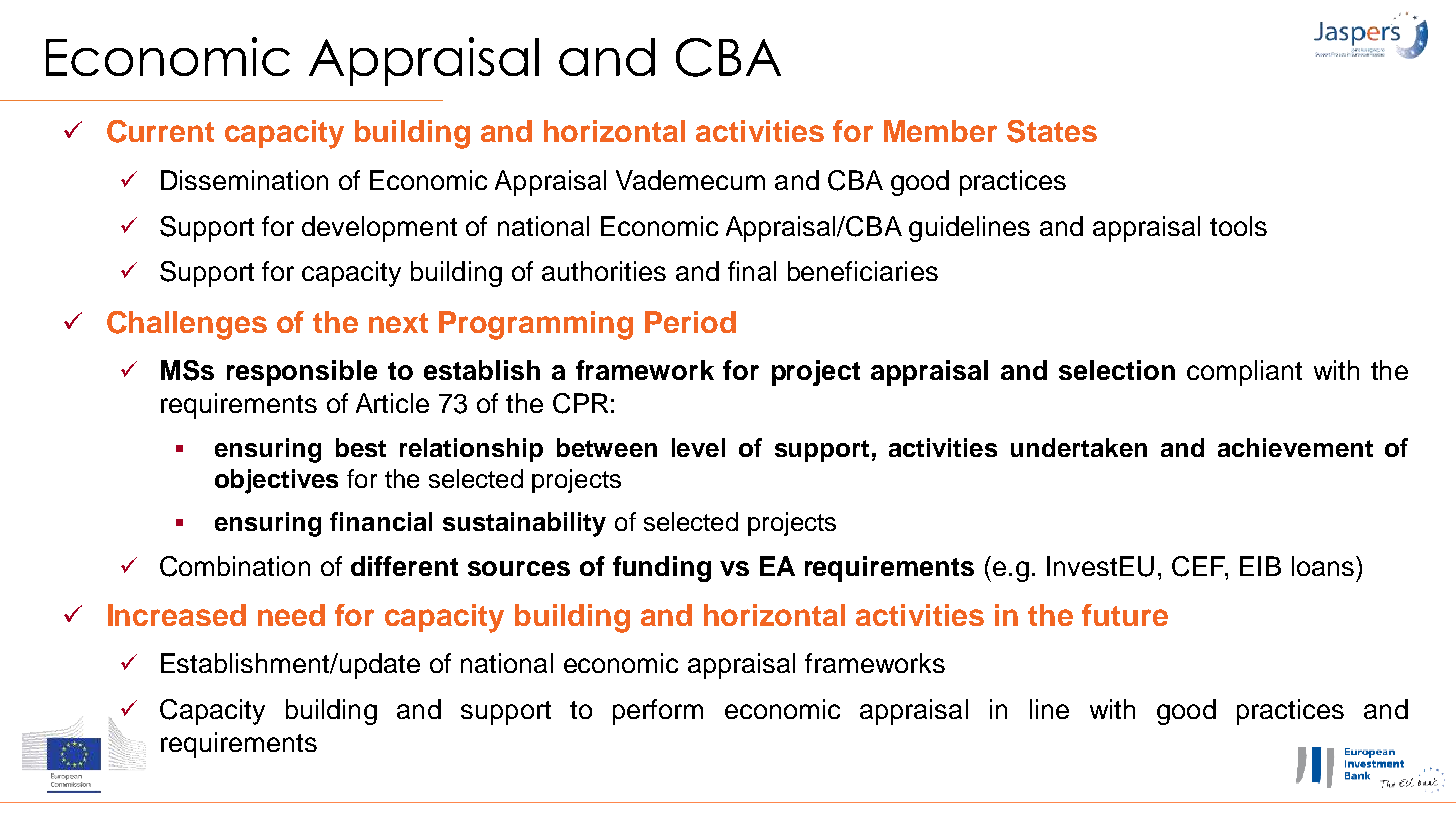 Image resolution: width=1456 pixels, height=819 pixels. What do you see at coordinates (1117, 370) in the page?
I see `selection` at bounding box center [1117, 370].
